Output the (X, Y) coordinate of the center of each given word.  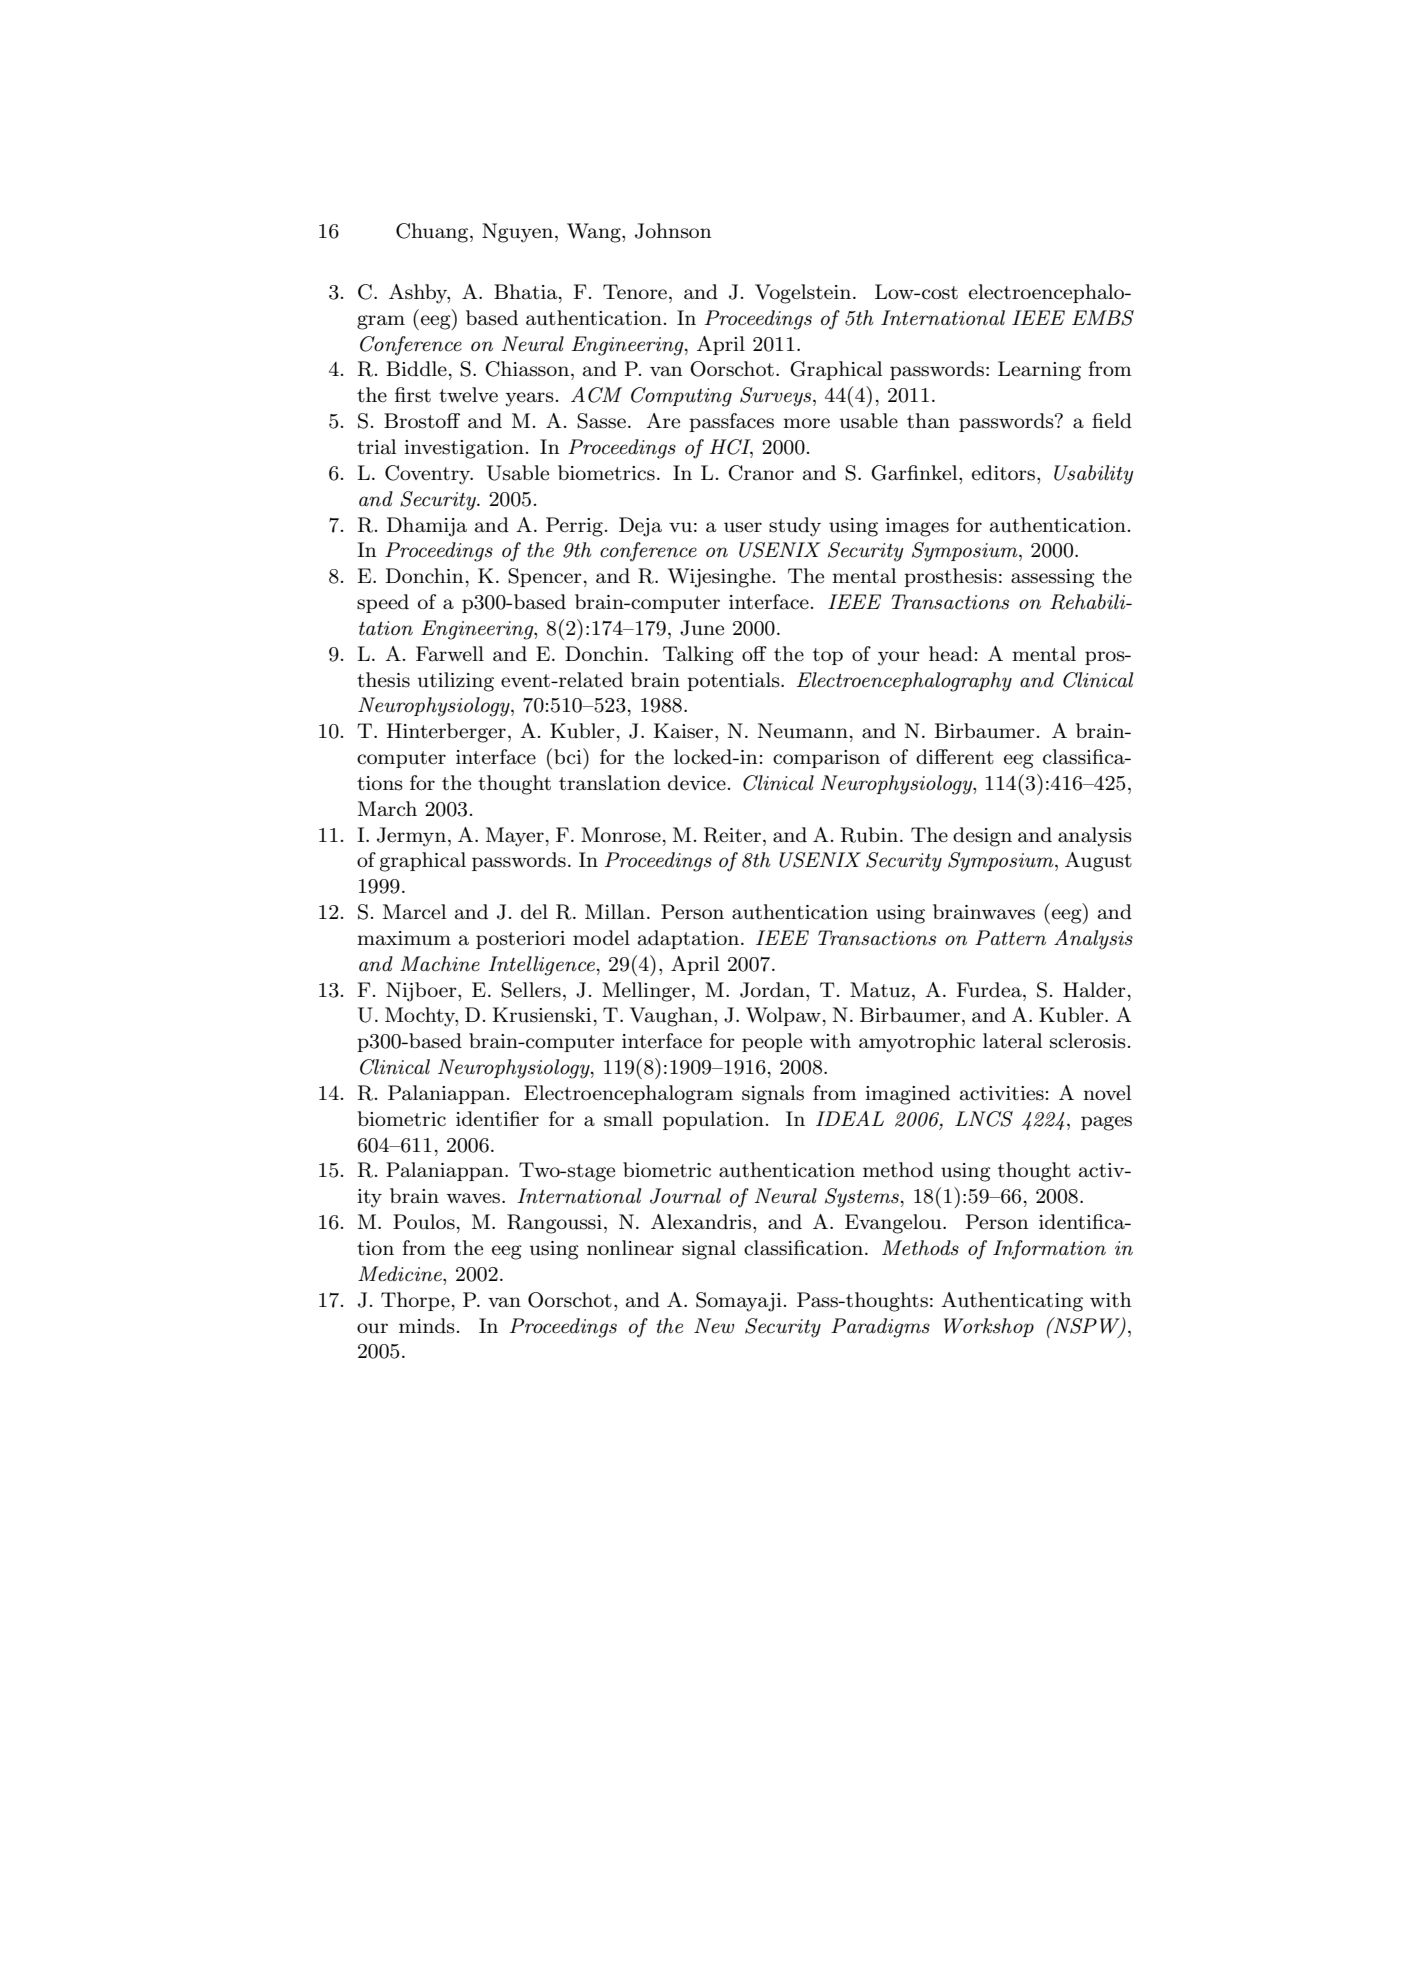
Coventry (429, 475)
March (387, 809)
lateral (1012, 1041)
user (743, 527)
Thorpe (415, 1301)
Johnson (673, 231)
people (772, 1042)
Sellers (531, 990)
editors (1003, 473)
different (955, 757)
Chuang (433, 233)
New (714, 1326)
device (697, 783)
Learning (1039, 371)
